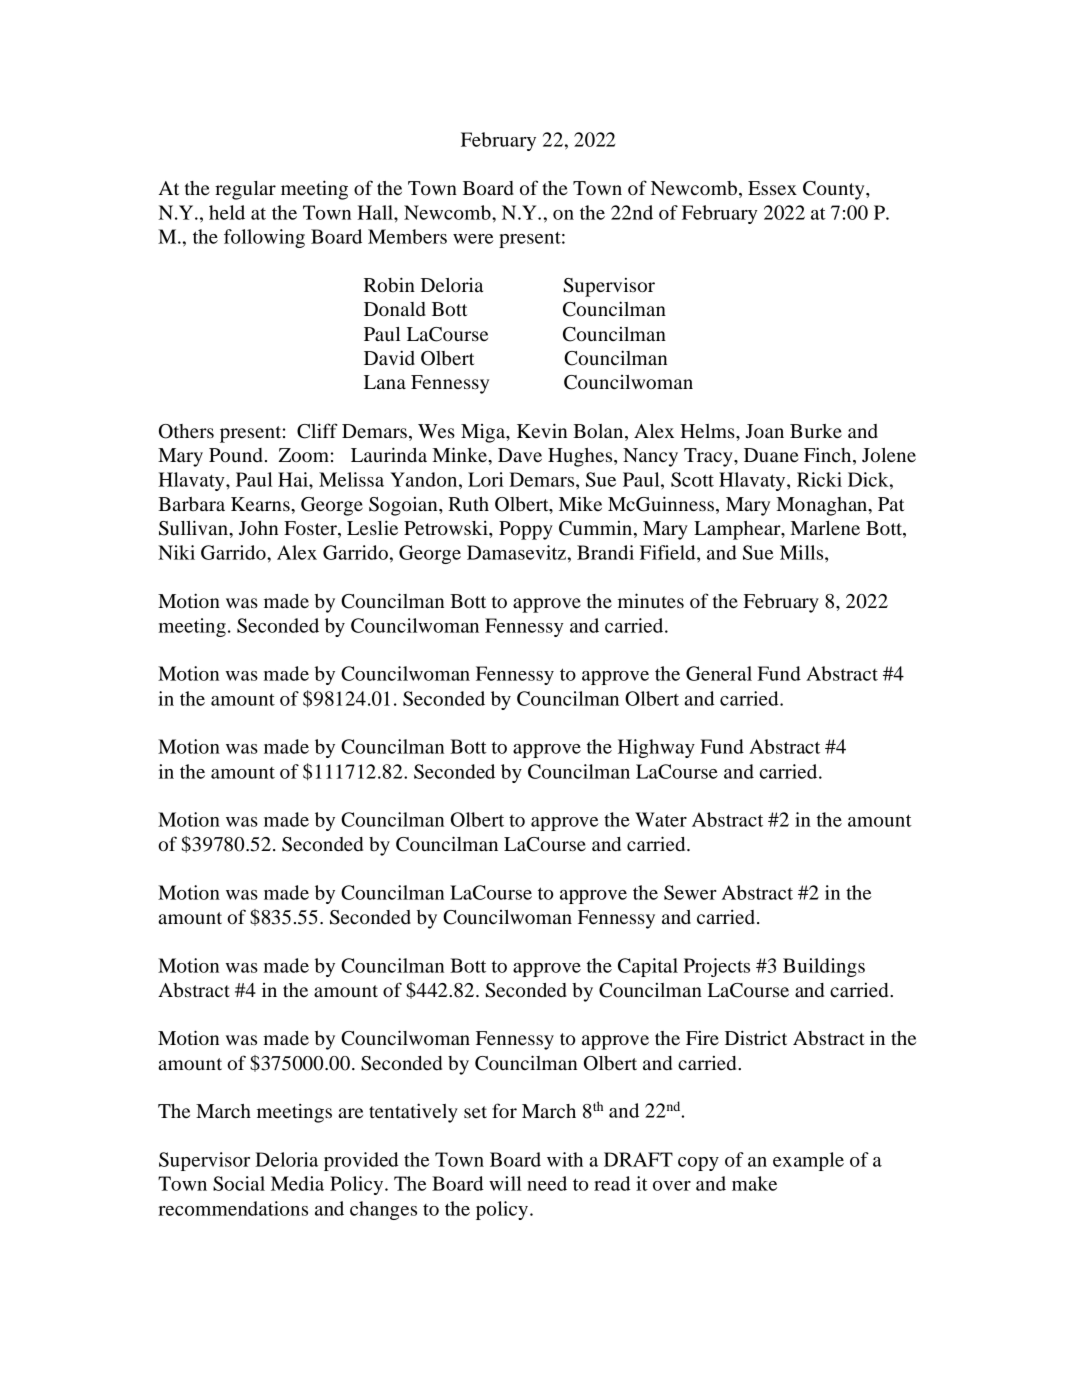  Describe the element at coordinates (808, 1161) in the screenshot. I see `example` at that location.
